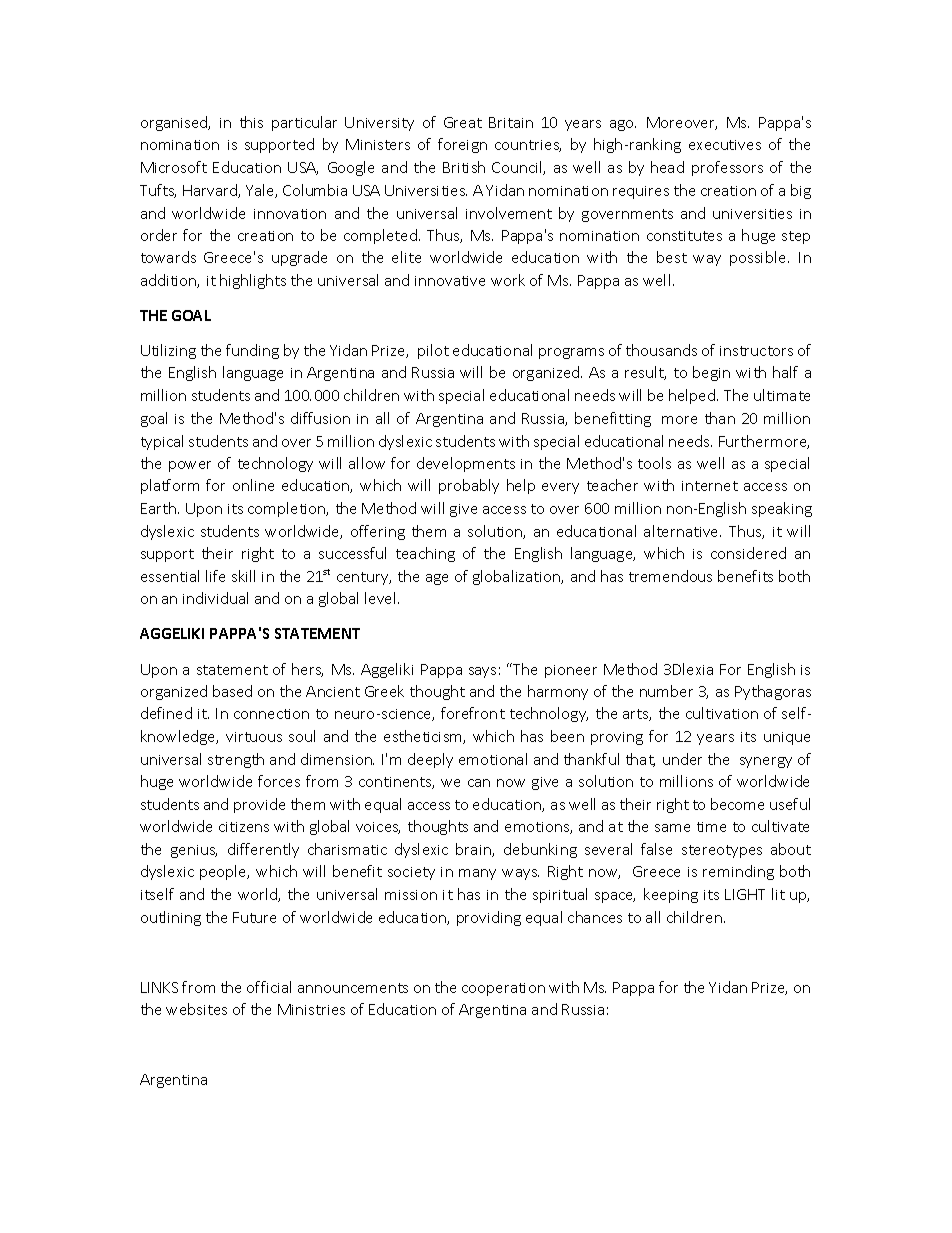 The image size is (952, 1233). What do you see at coordinates (725, 145) in the screenshot?
I see `executives` at bounding box center [725, 145].
